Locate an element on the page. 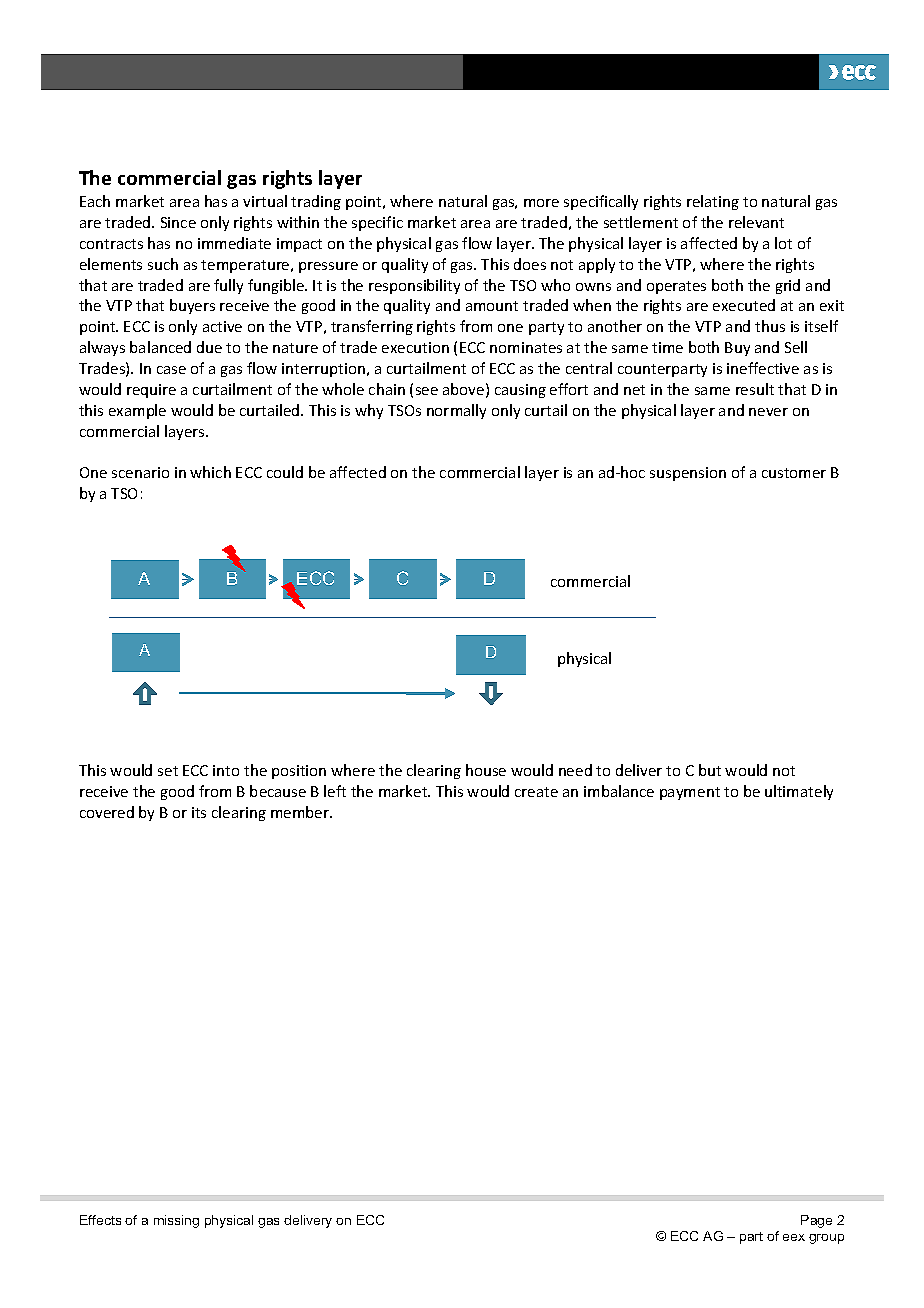 Image resolution: width=924 pixels, height=1308 pixels. missing is located at coordinates (176, 1221).
